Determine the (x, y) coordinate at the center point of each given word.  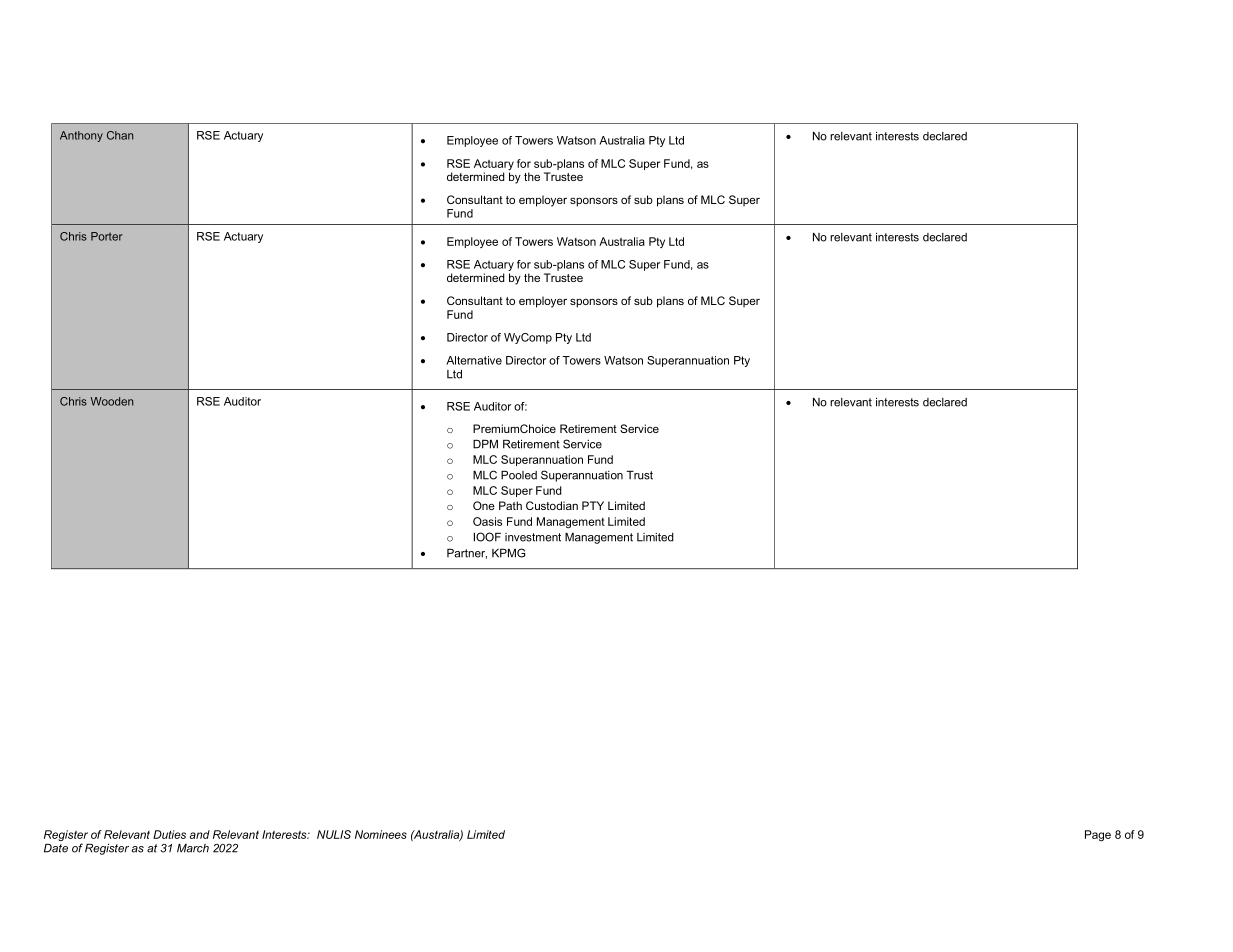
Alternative (474, 360)
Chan (120, 135)
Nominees (381, 834)
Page (1098, 836)
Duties (169, 834)
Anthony (81, 136)
